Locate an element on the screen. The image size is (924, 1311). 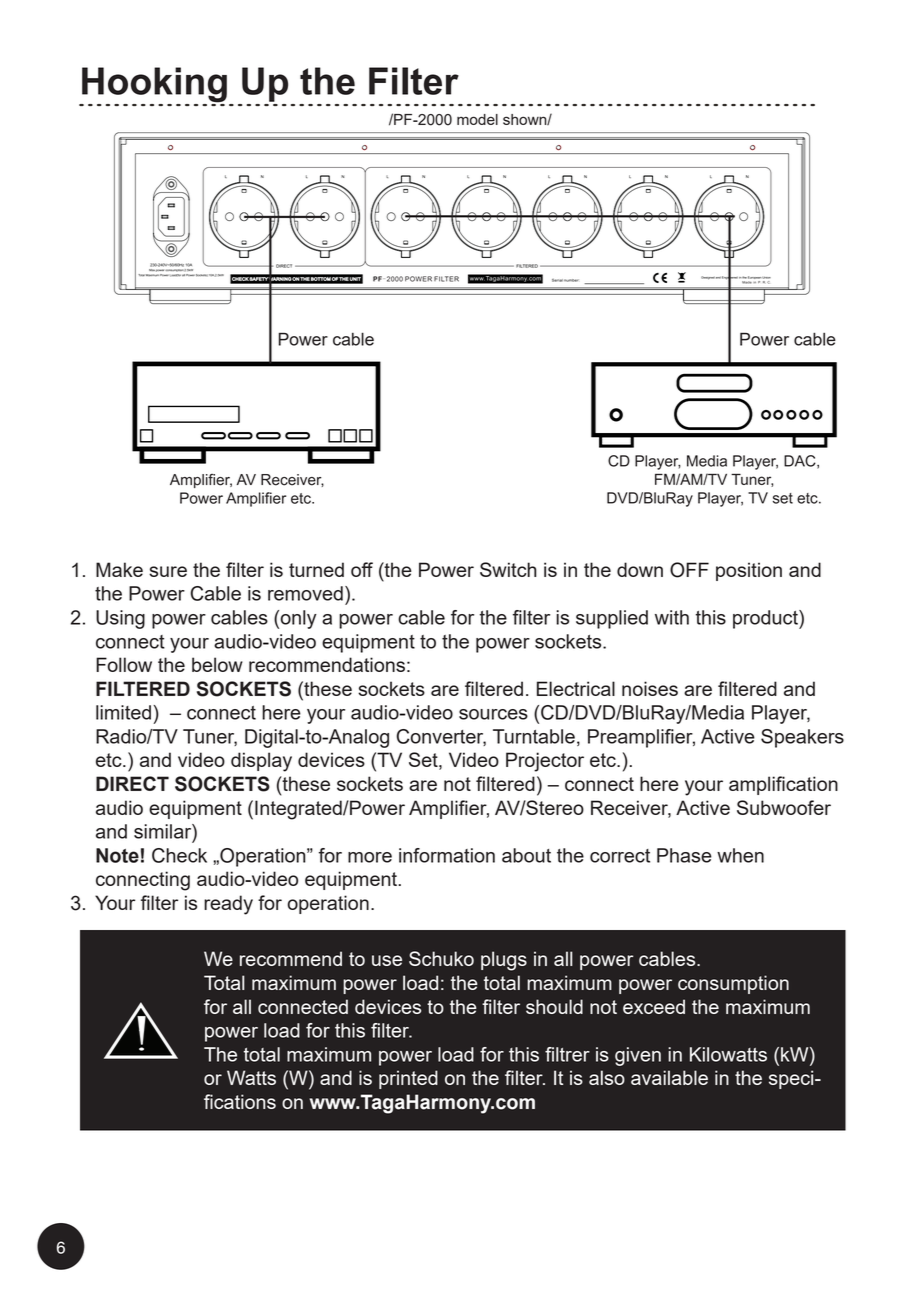
turned is located at coordinates (316, 569).
